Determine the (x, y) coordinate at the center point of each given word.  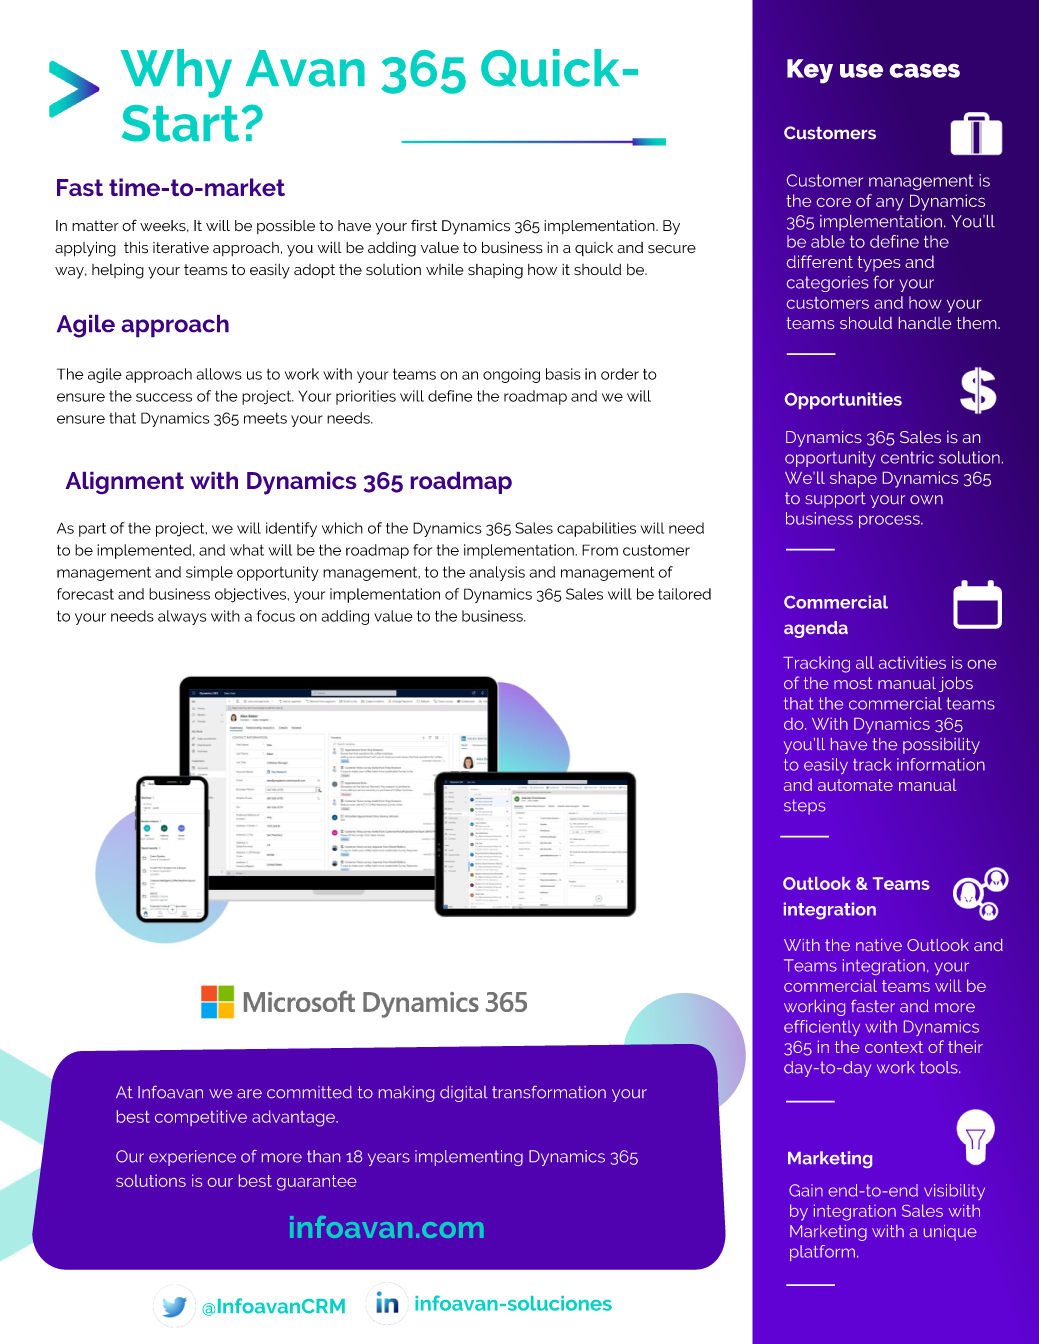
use (861, 70)
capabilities (596, 529)
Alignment (124, 483)
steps (805, 807)
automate (855, 785)
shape (853, 479)
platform (822, 1253)
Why (176, 73)
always (182, 617)
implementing (469, 1158)
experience (192, 1158)
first (424, 225)
